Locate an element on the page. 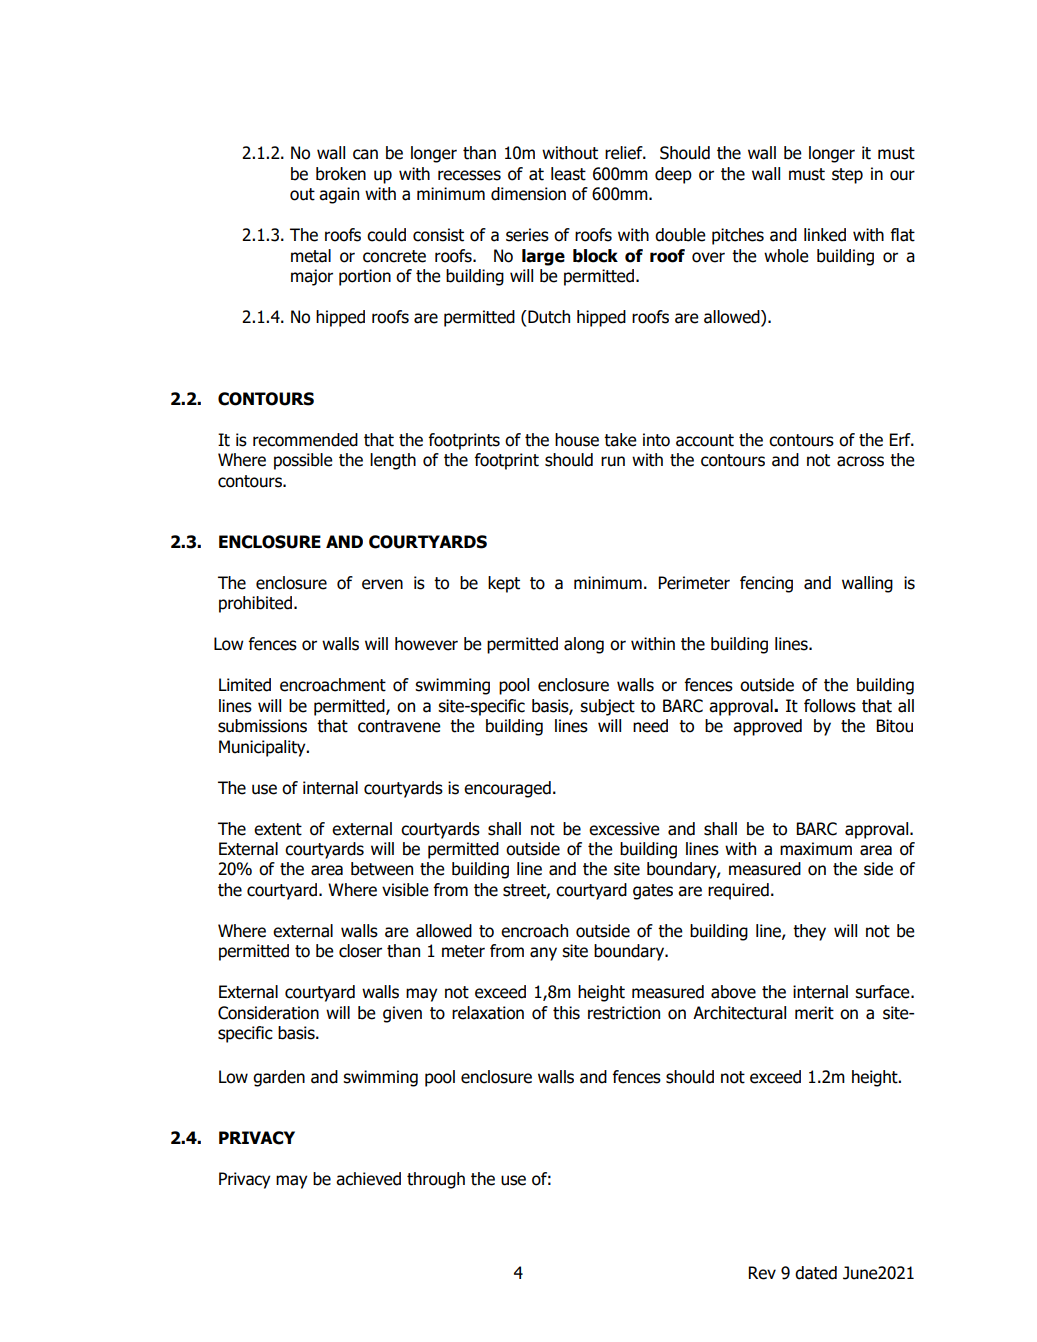 The height and width of the image is (1342, 1037). achieved is located at coordinates (368, 1179).
